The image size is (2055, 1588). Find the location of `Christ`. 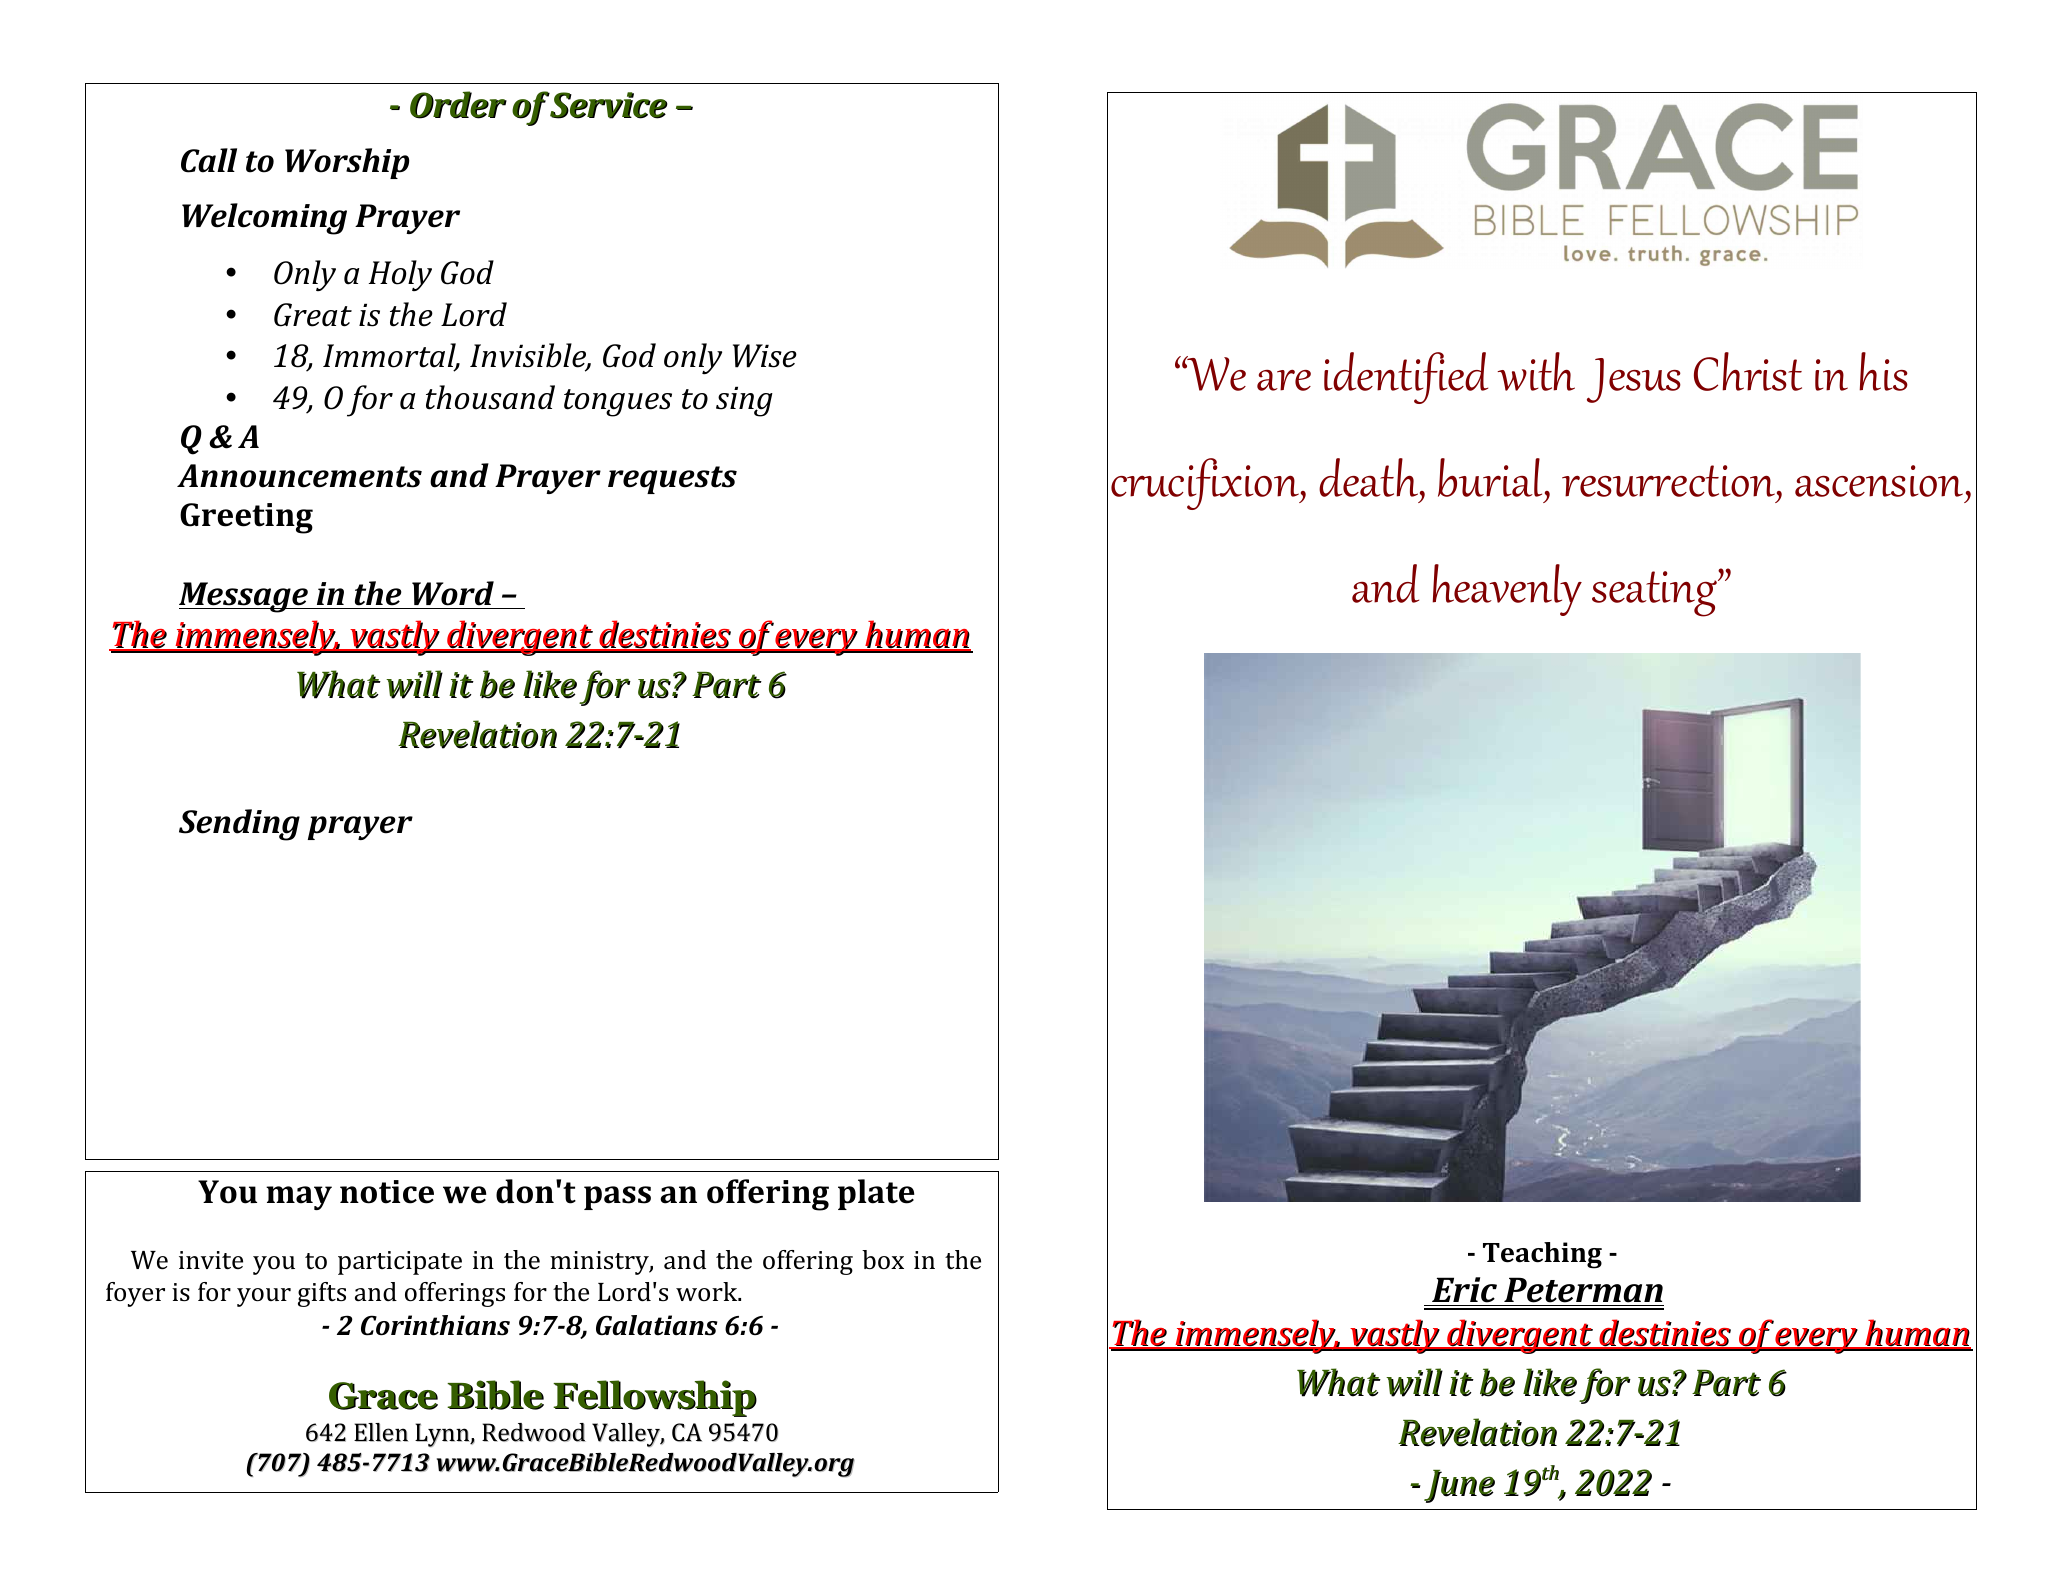

Christ is located at coordinates (1748, 371).
